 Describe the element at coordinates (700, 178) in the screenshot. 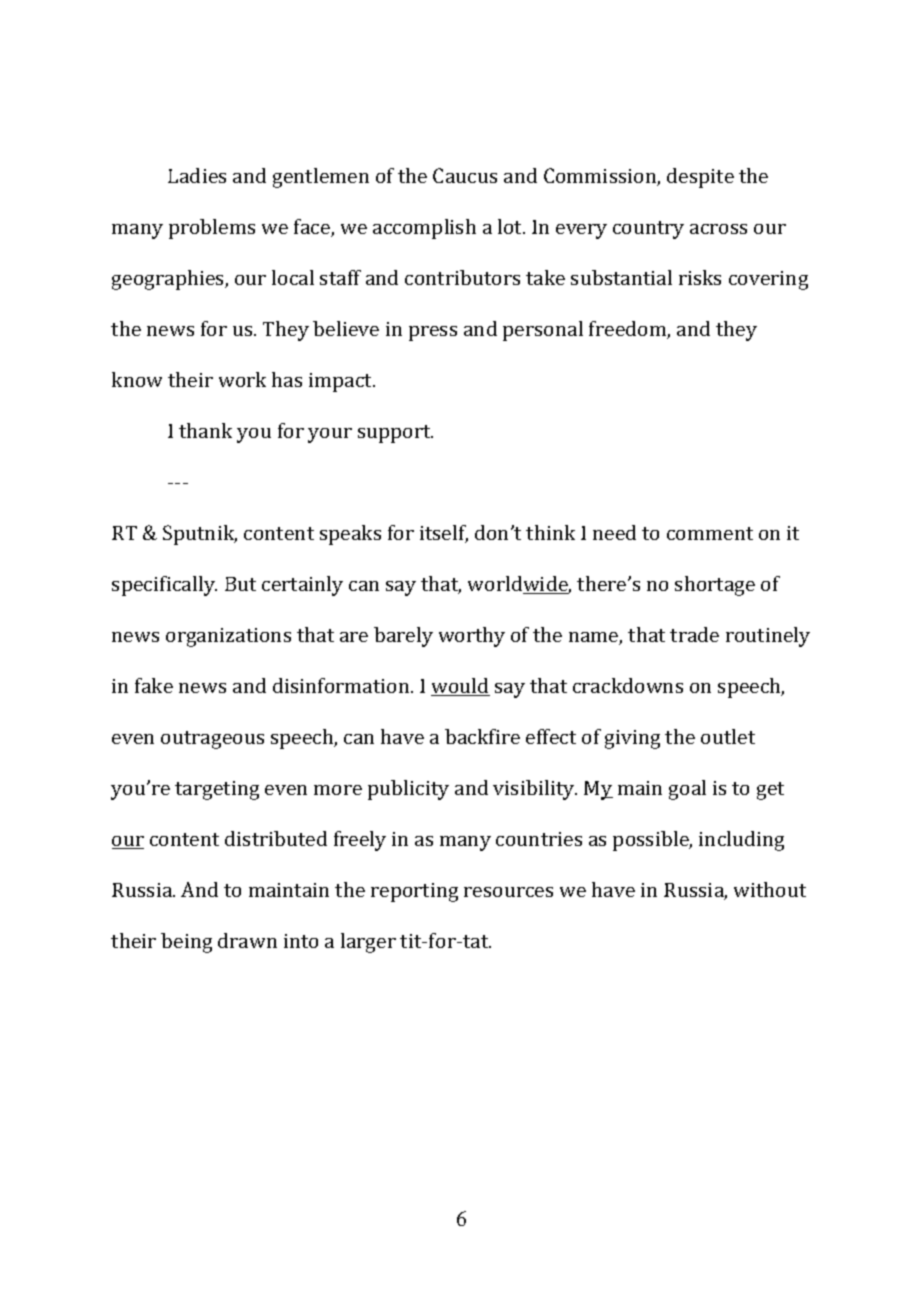

I see `despite` at that location.
